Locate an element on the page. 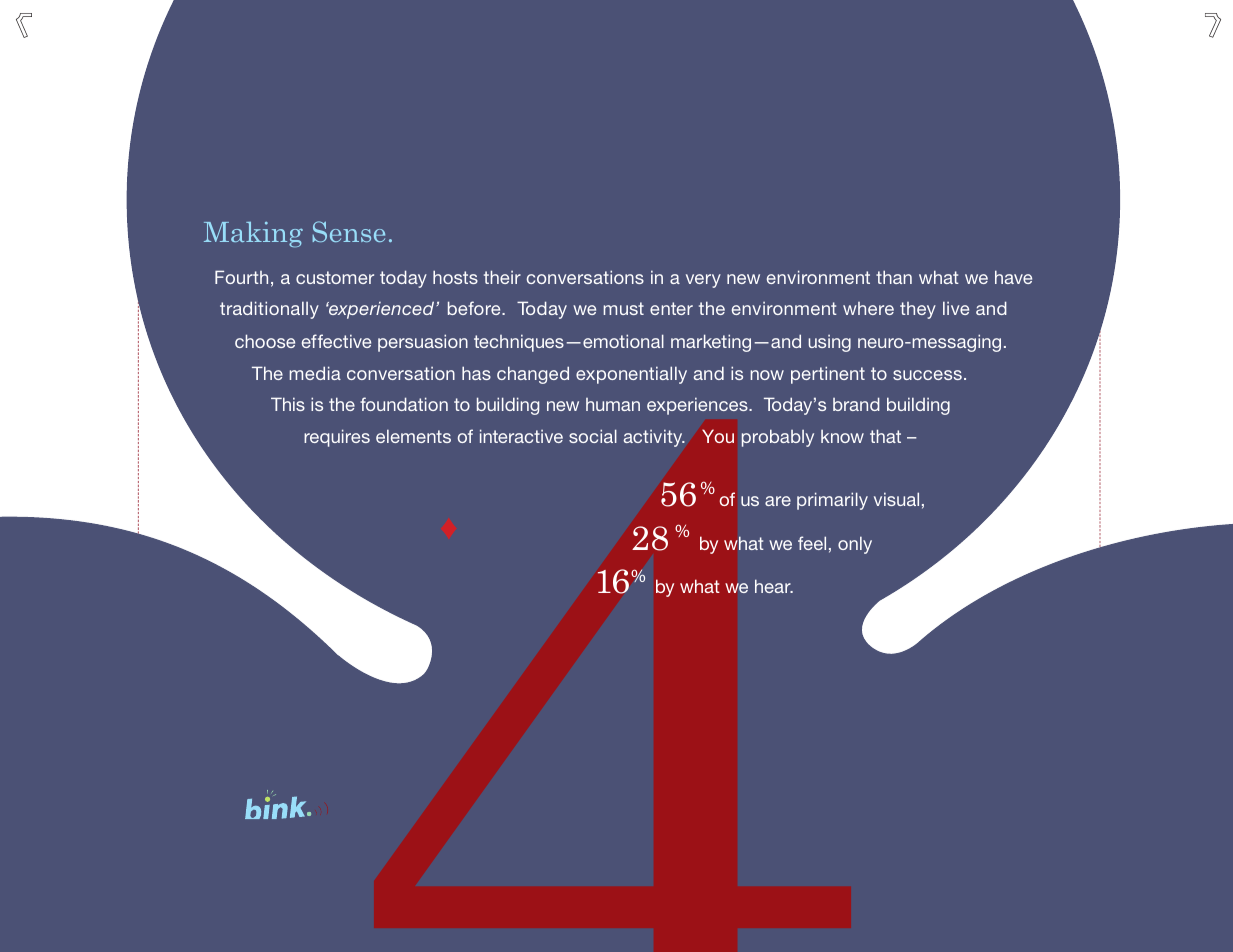 The image size is (1233, 952). visual is located at coordinates (896, 499).
